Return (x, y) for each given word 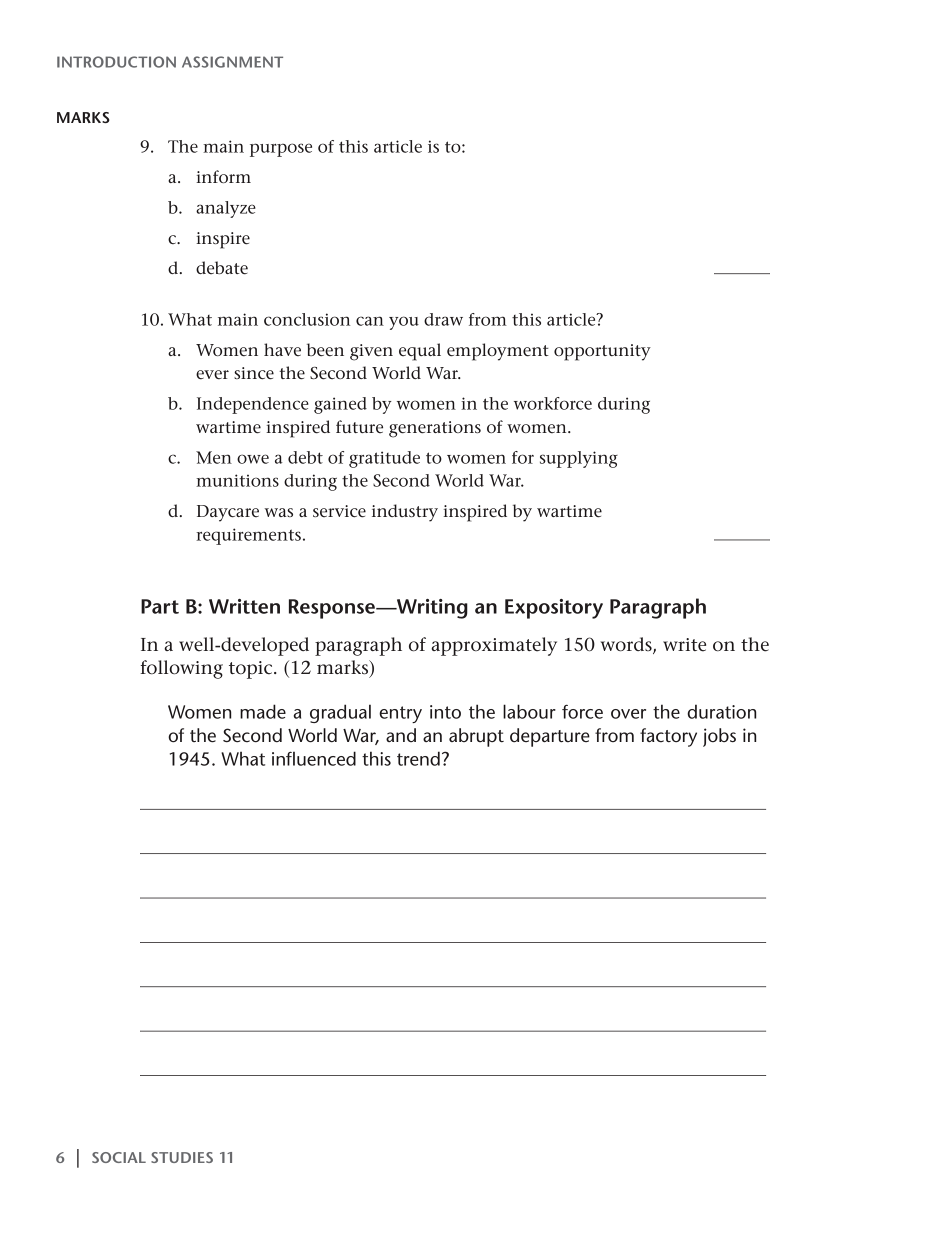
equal (420, 352)
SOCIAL (119, 1157)
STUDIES (182, 1157)
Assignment (232, 62)
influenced (314, 758)
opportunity (602, 352)
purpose (281, 150)
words (627, 645)
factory (668, 737)
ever (212, 375)
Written (244, 606)
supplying (579, 459)
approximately (494, 646)
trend (418, 758)
